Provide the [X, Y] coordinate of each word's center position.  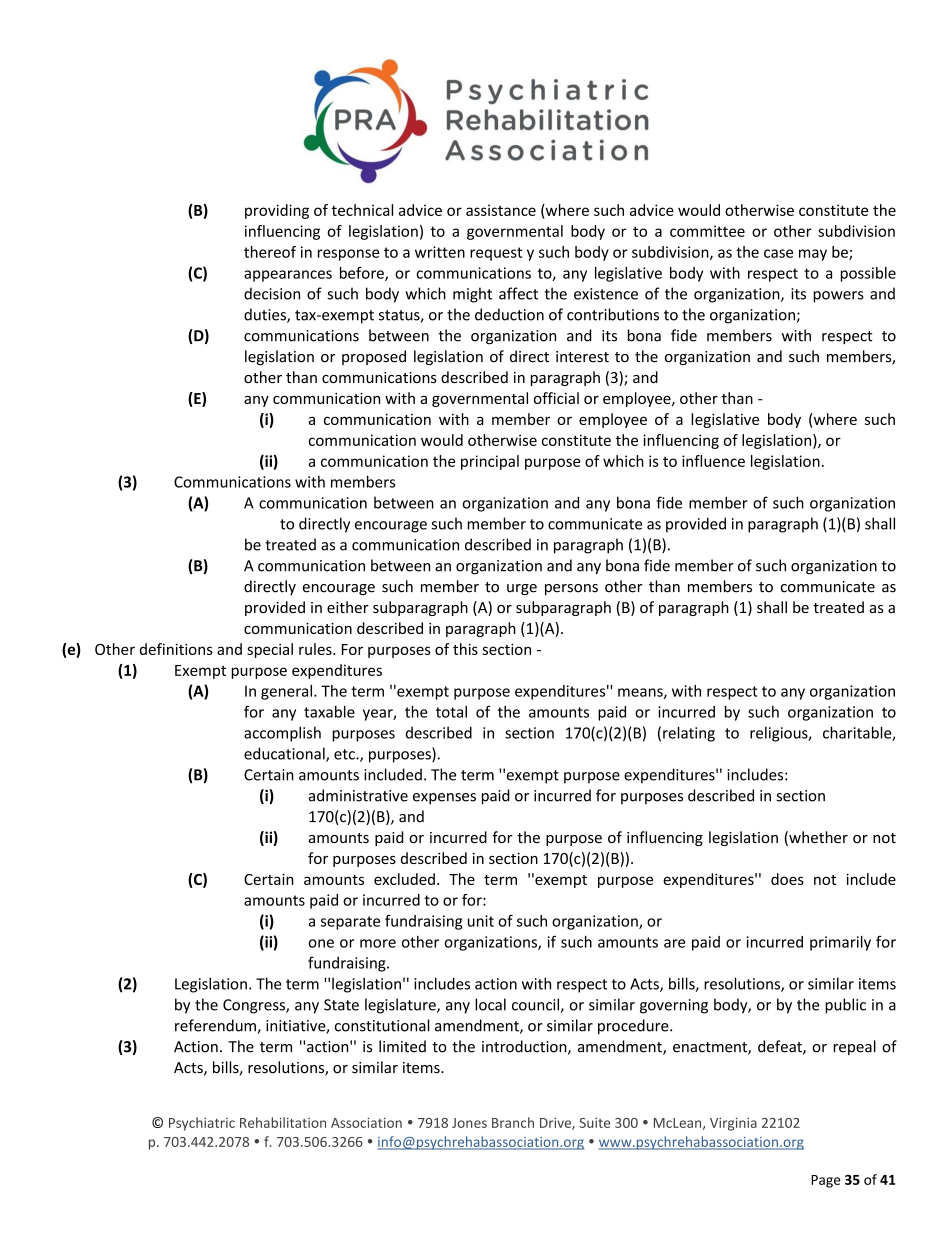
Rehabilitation [283, 1122]
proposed [374, 357]
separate [350, 923]
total [451, 712]
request [496, 254]
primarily [840, 943]
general [288, 692]
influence [713, 461]
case [778, 253]
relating [689, 734]
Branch [513, 1122]
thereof [270, 252]
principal [490, 462]
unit [481, 921]
